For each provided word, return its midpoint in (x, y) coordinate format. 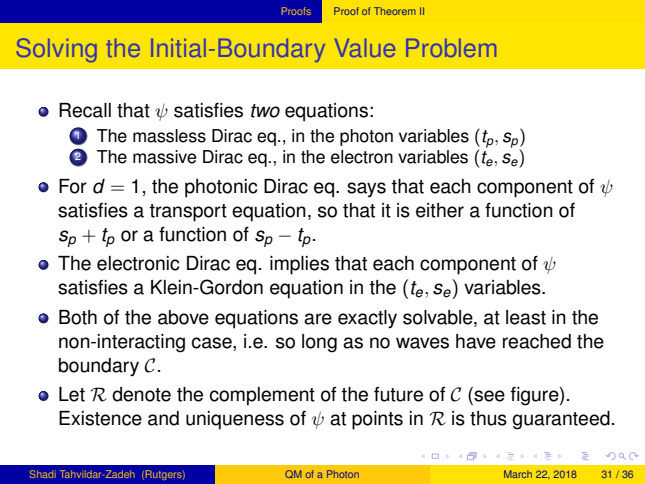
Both (78, 317)
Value (365, 48)
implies (299, 265)
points (377, 420)
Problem (451, 48)
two (265, 111)
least (526, 317)
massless (169, 136)
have (476, 341)
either (440, 210)
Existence (100, 418)
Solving (57, 50)
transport (188, 213)
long (319, 343)
